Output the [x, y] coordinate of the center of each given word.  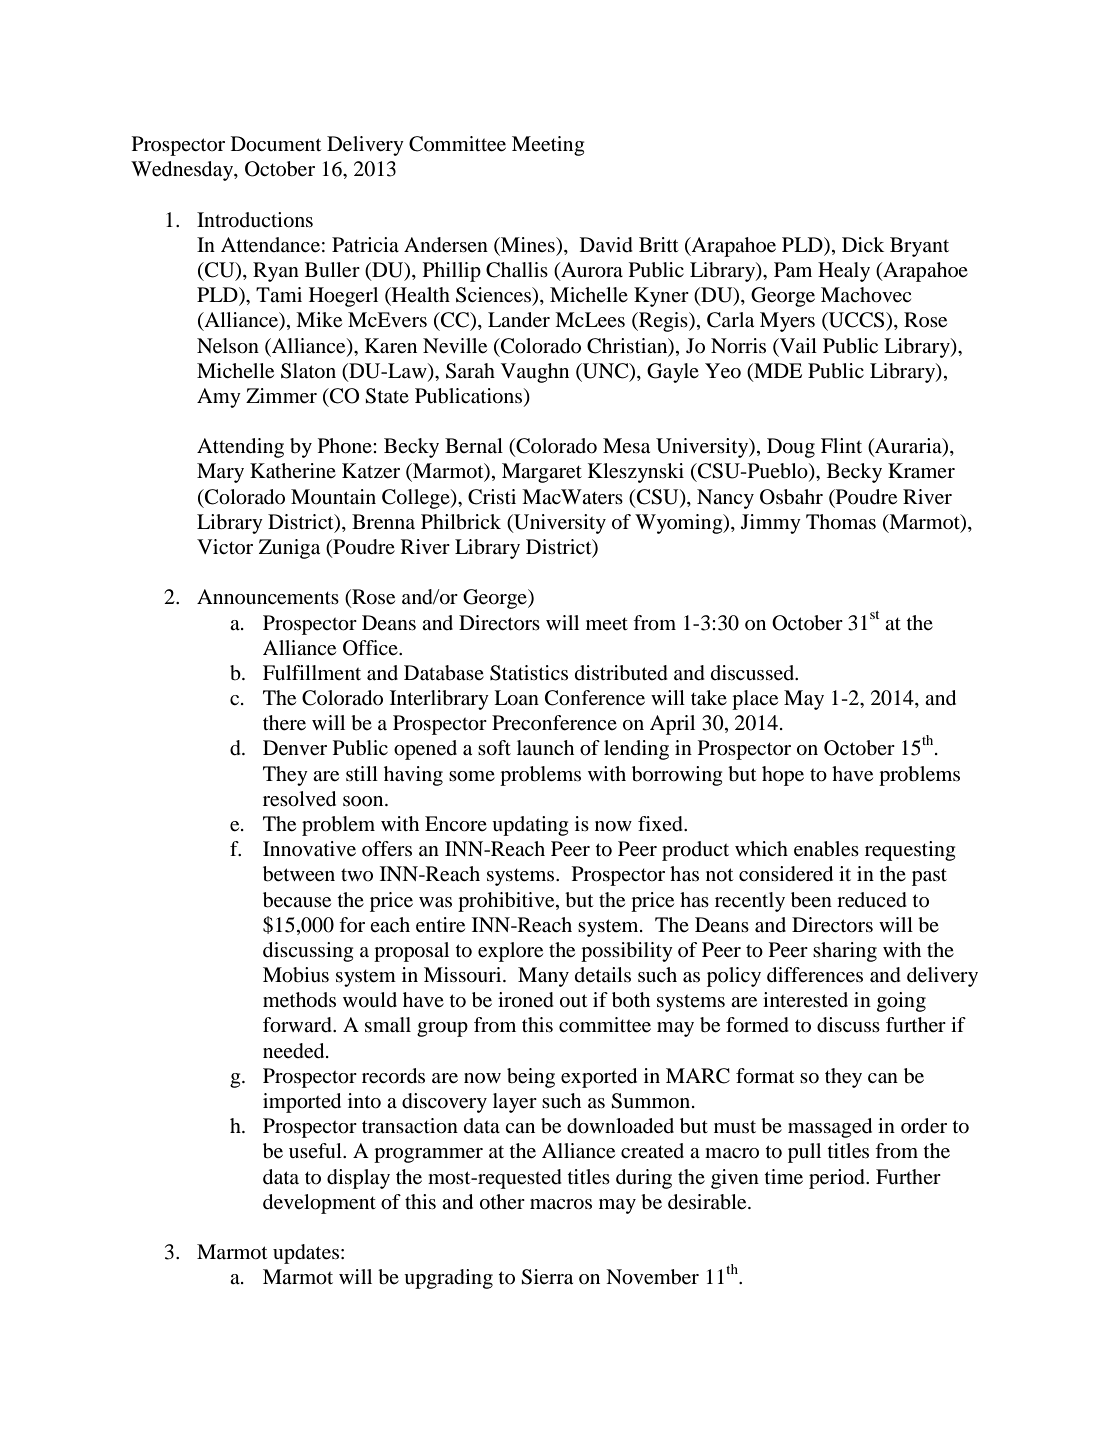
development [319, 1204]
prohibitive [507, 902]
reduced [872, 900]
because [297, 900]
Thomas [841, 522]
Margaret [542, 473]
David [606, 245]
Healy [844, 272]
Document [276, 144]
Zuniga [289, 549]
